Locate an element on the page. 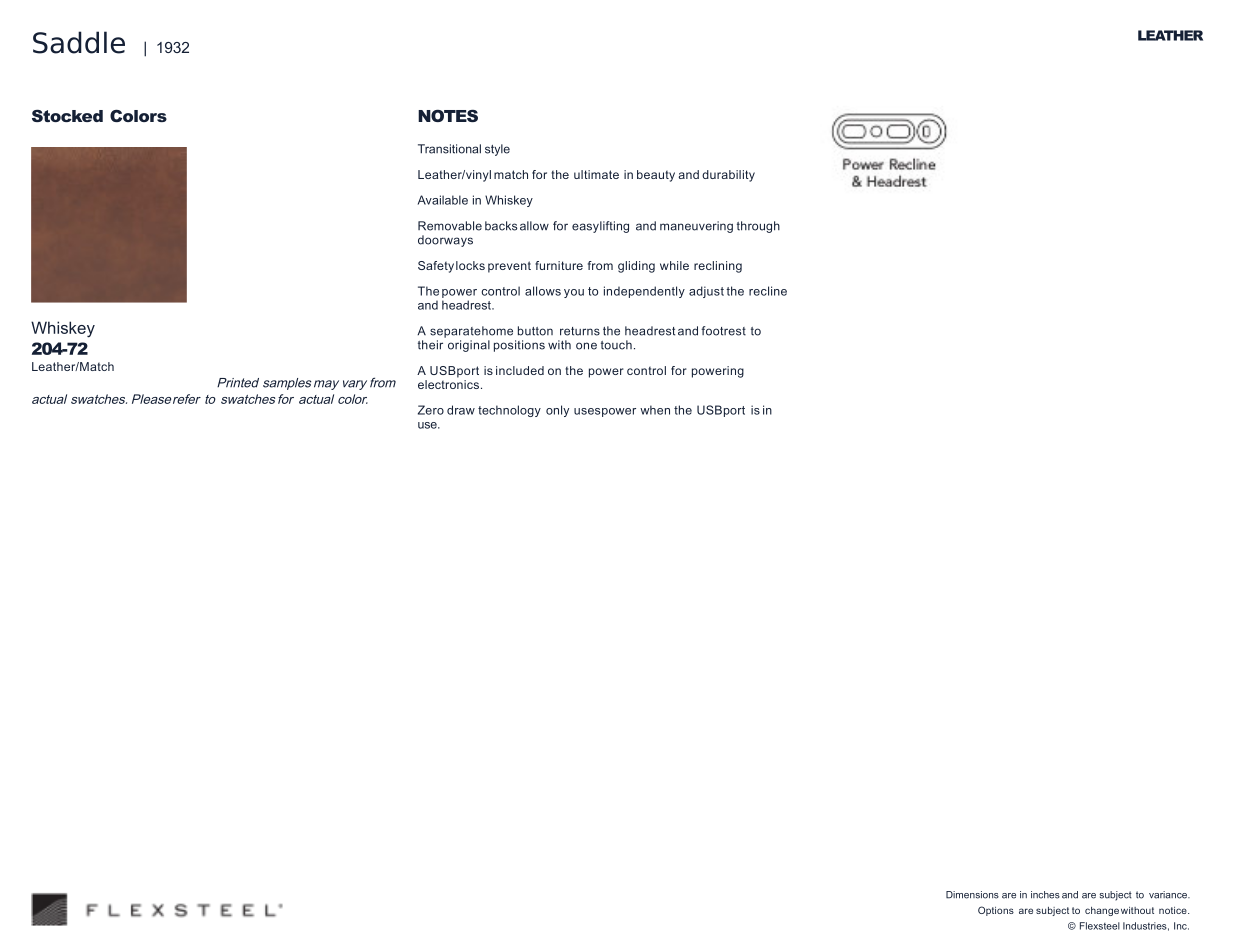 The width and height of the image is (1233, 952). Stocked is located at coordinates (67, 116).
